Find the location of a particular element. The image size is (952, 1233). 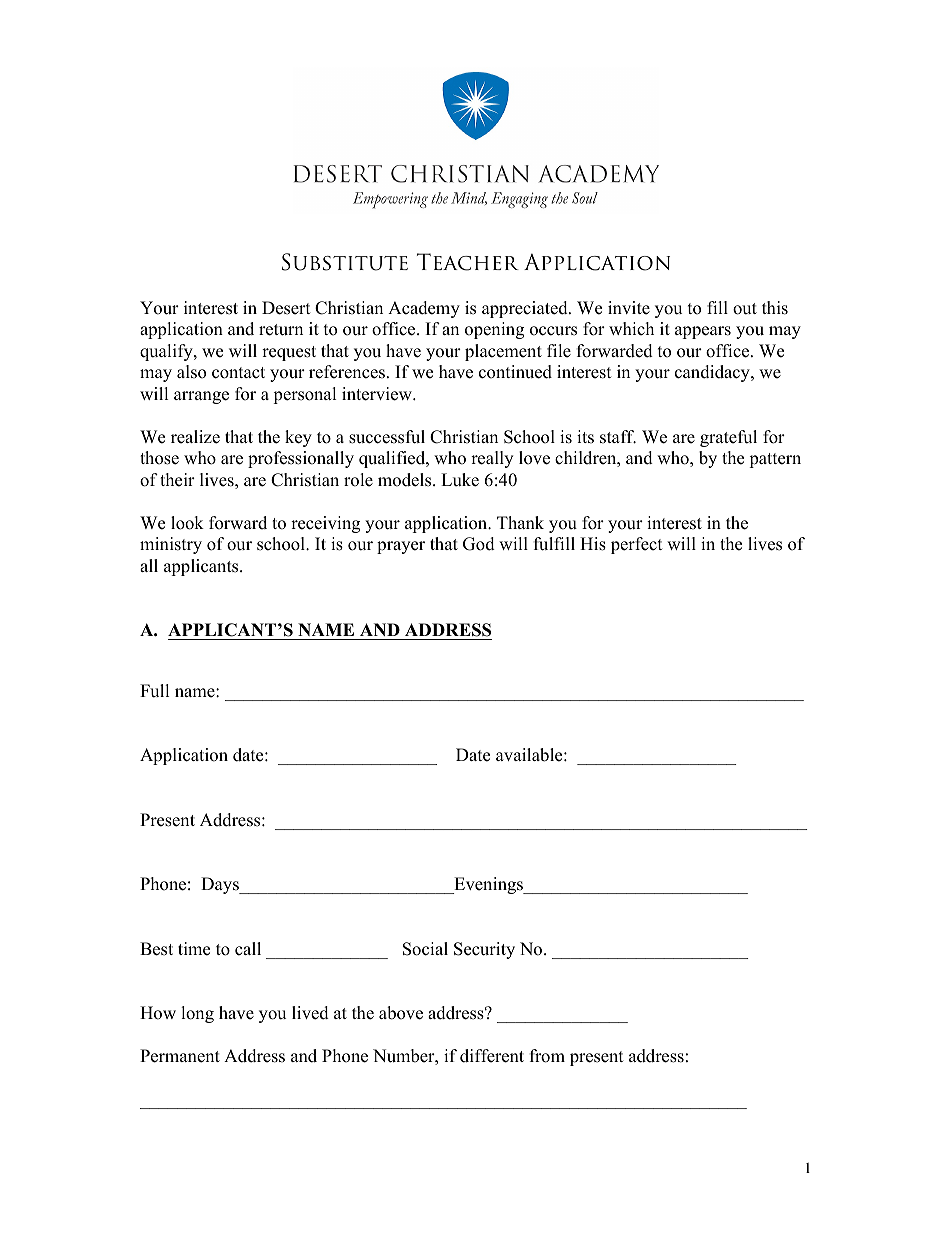

perfect is located at coordinates (637, 545).
